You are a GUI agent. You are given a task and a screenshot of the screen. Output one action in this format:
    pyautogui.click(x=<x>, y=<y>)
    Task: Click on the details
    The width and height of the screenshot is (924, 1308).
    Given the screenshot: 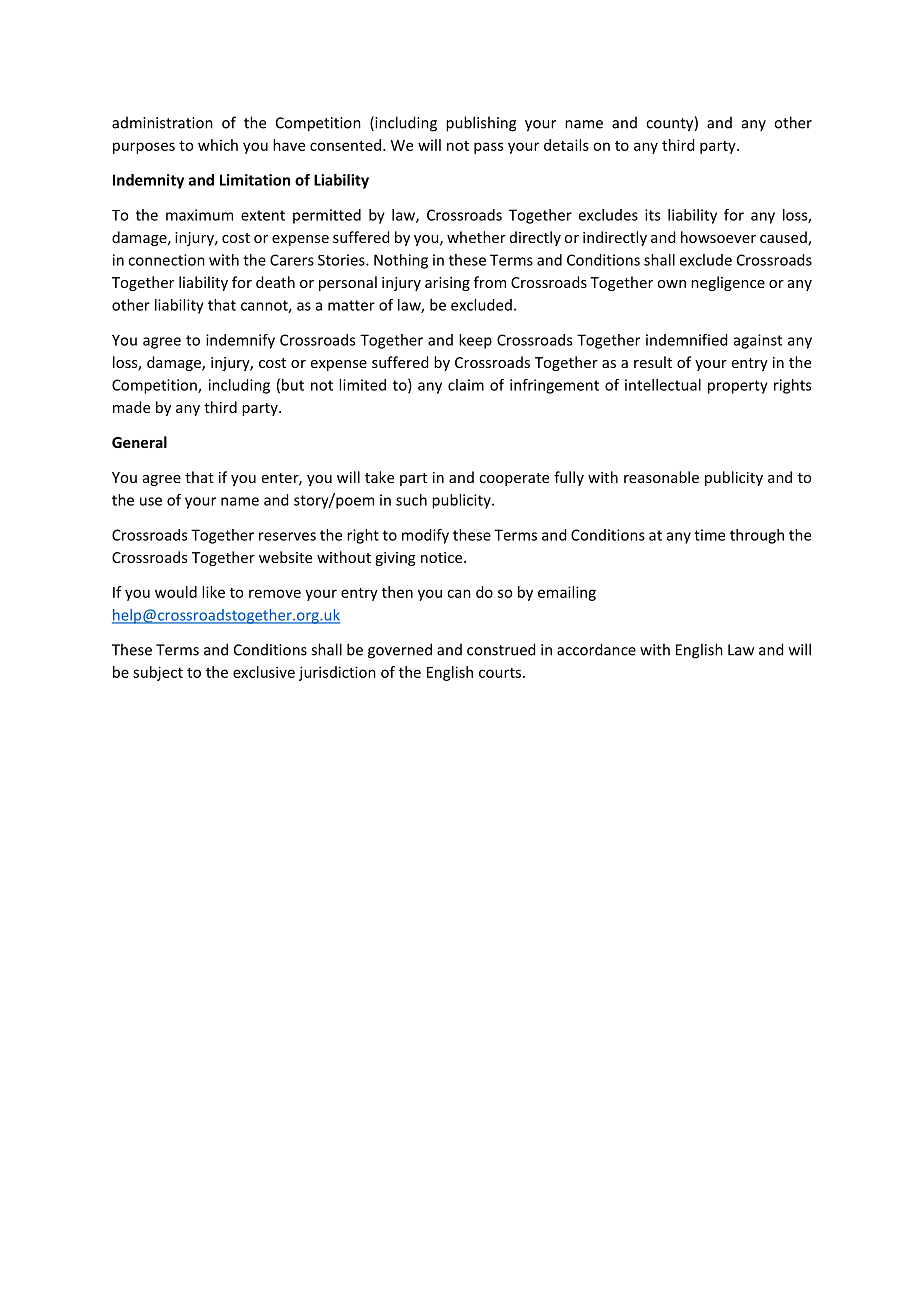 What is the action you would take?
    pyautogui.click(x=566, y=145)
